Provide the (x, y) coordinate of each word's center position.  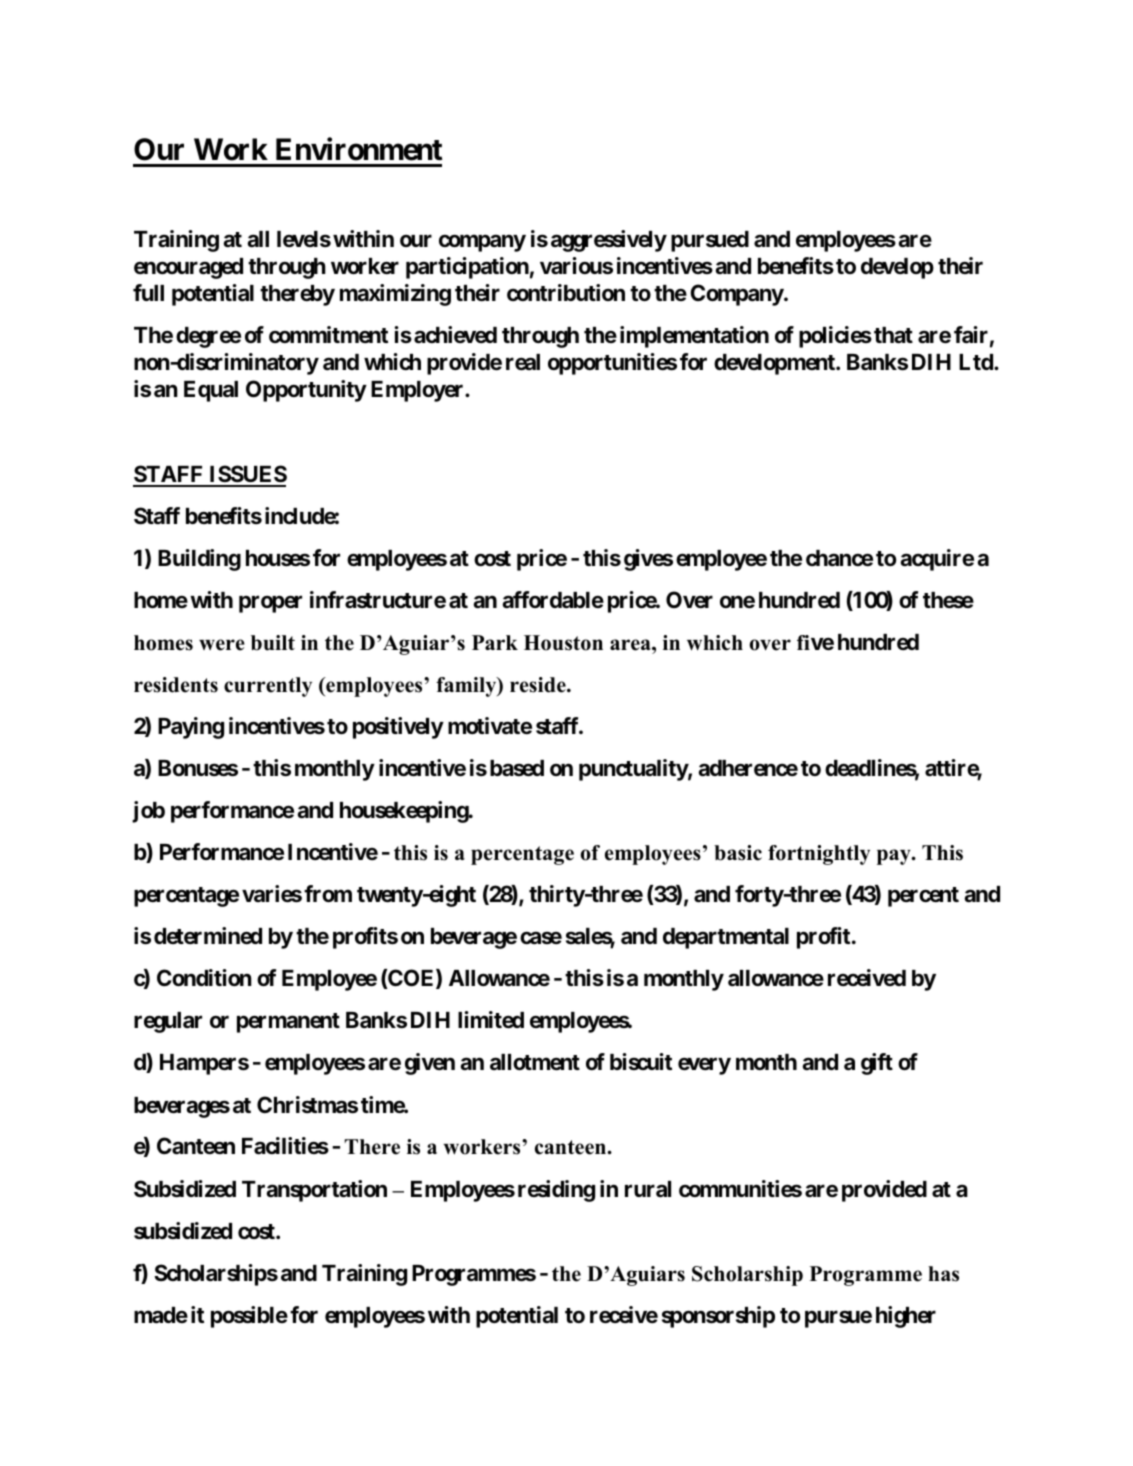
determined (208, 936)
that (893, 335)
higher (906, 1317)
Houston (563, 643)
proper (270, 604)
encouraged (188, 268)
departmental (726, 938)
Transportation (314, 1191)
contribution (566, 292)
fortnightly (819, 855)
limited (491, 1020)
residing (556, 1191)
